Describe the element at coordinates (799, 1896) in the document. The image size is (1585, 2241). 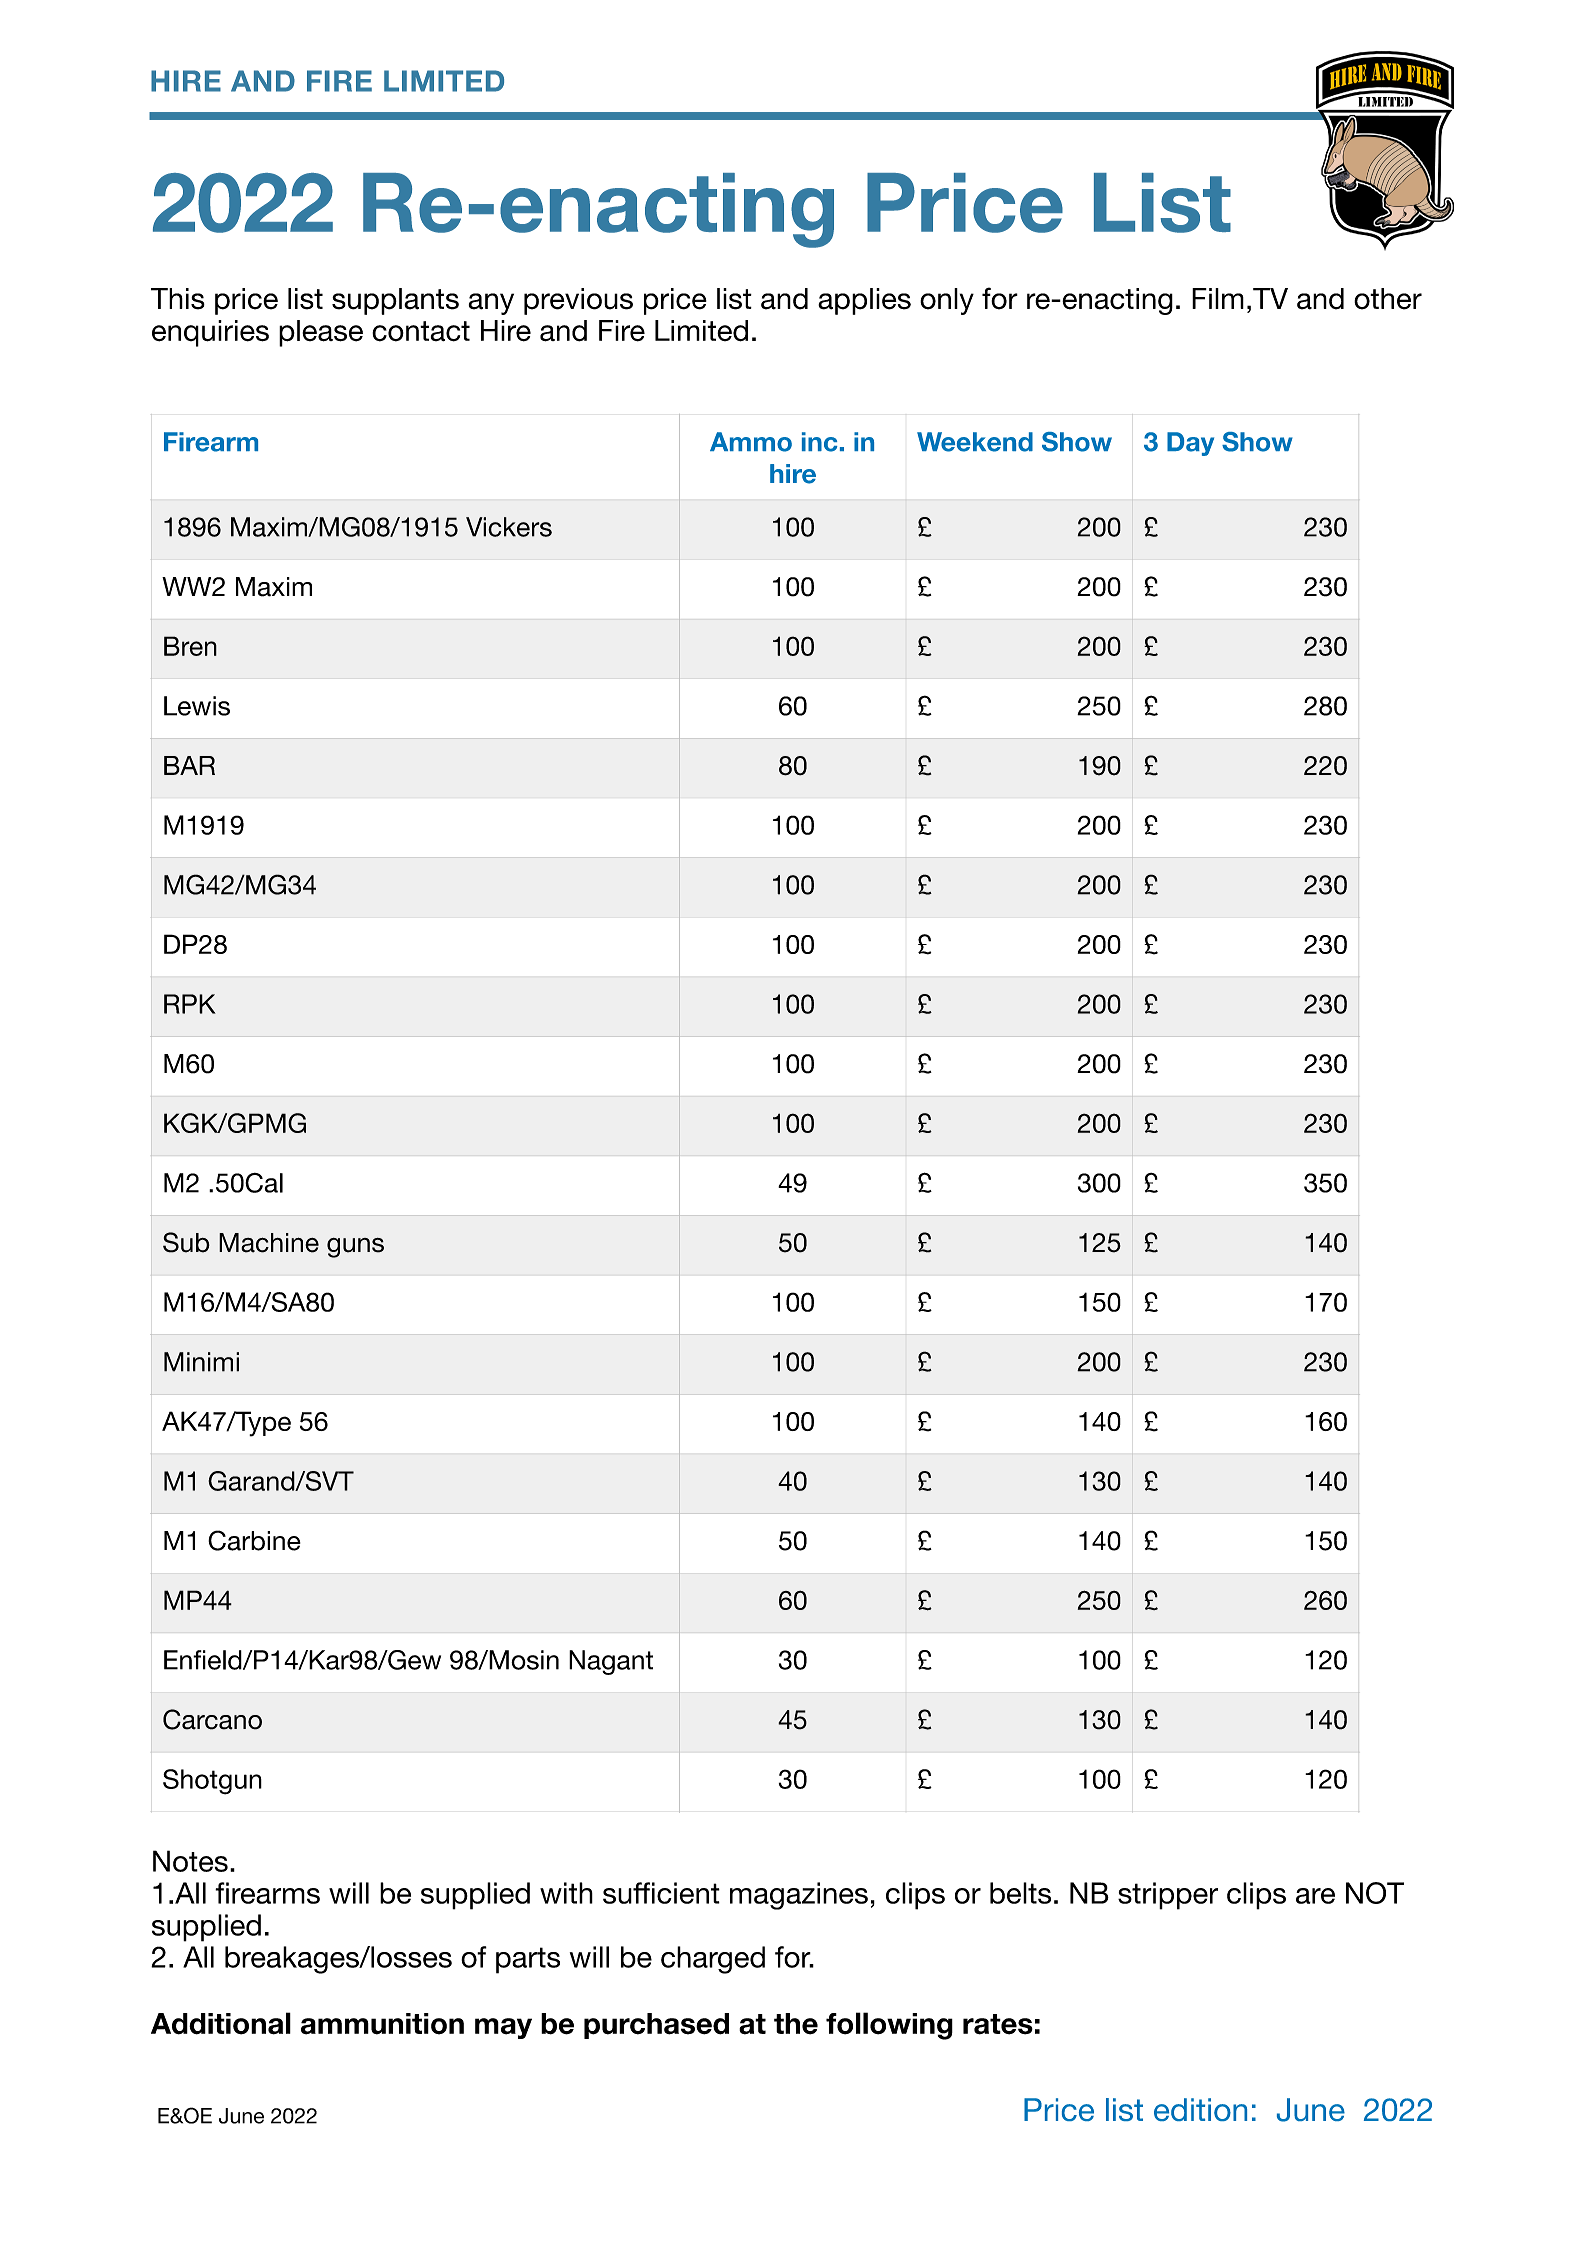
I see `magazines` at that location.
